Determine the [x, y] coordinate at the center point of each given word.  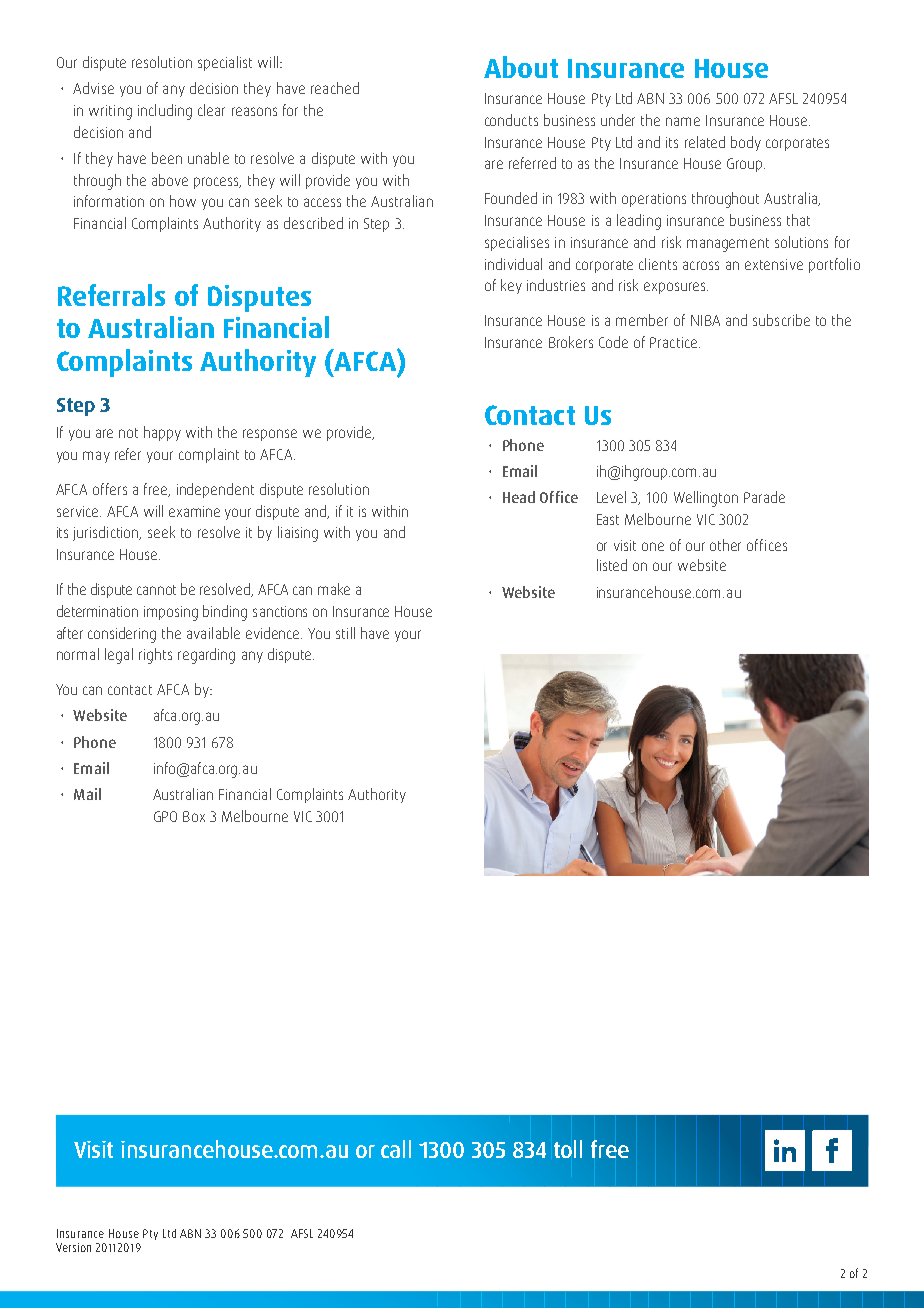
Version [73, 1247]
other [725, 545]
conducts [511, 120]
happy [162, 433]
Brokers [571, 342]
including [165, 112]
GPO [165, 816]
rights [155, 656]
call [396, 1149]
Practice [673, 342]
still [345, 633]
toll [568, 1149]
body [746, 143]
